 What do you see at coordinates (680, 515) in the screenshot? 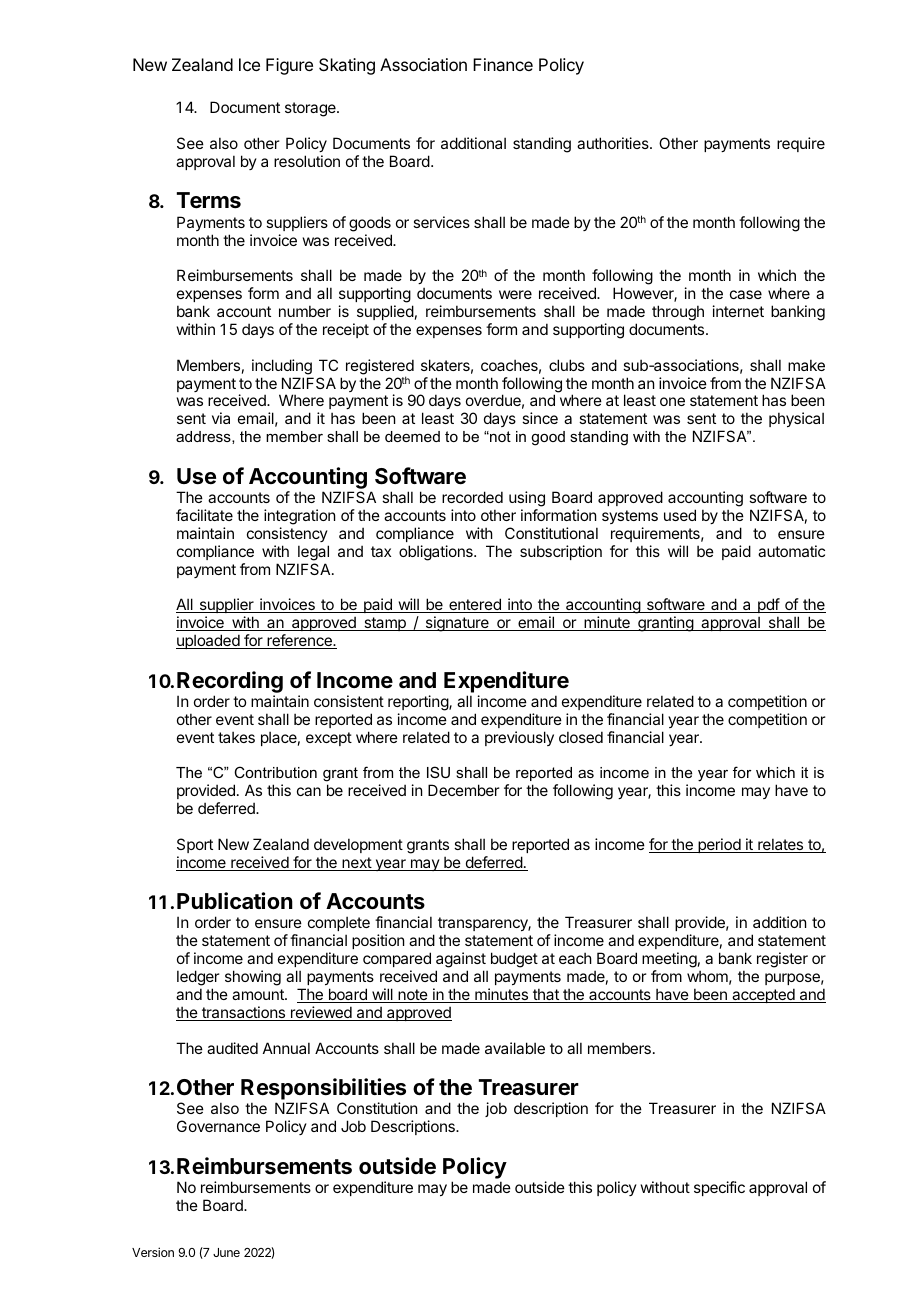
I see `used` at bounding box center [680, 515].
